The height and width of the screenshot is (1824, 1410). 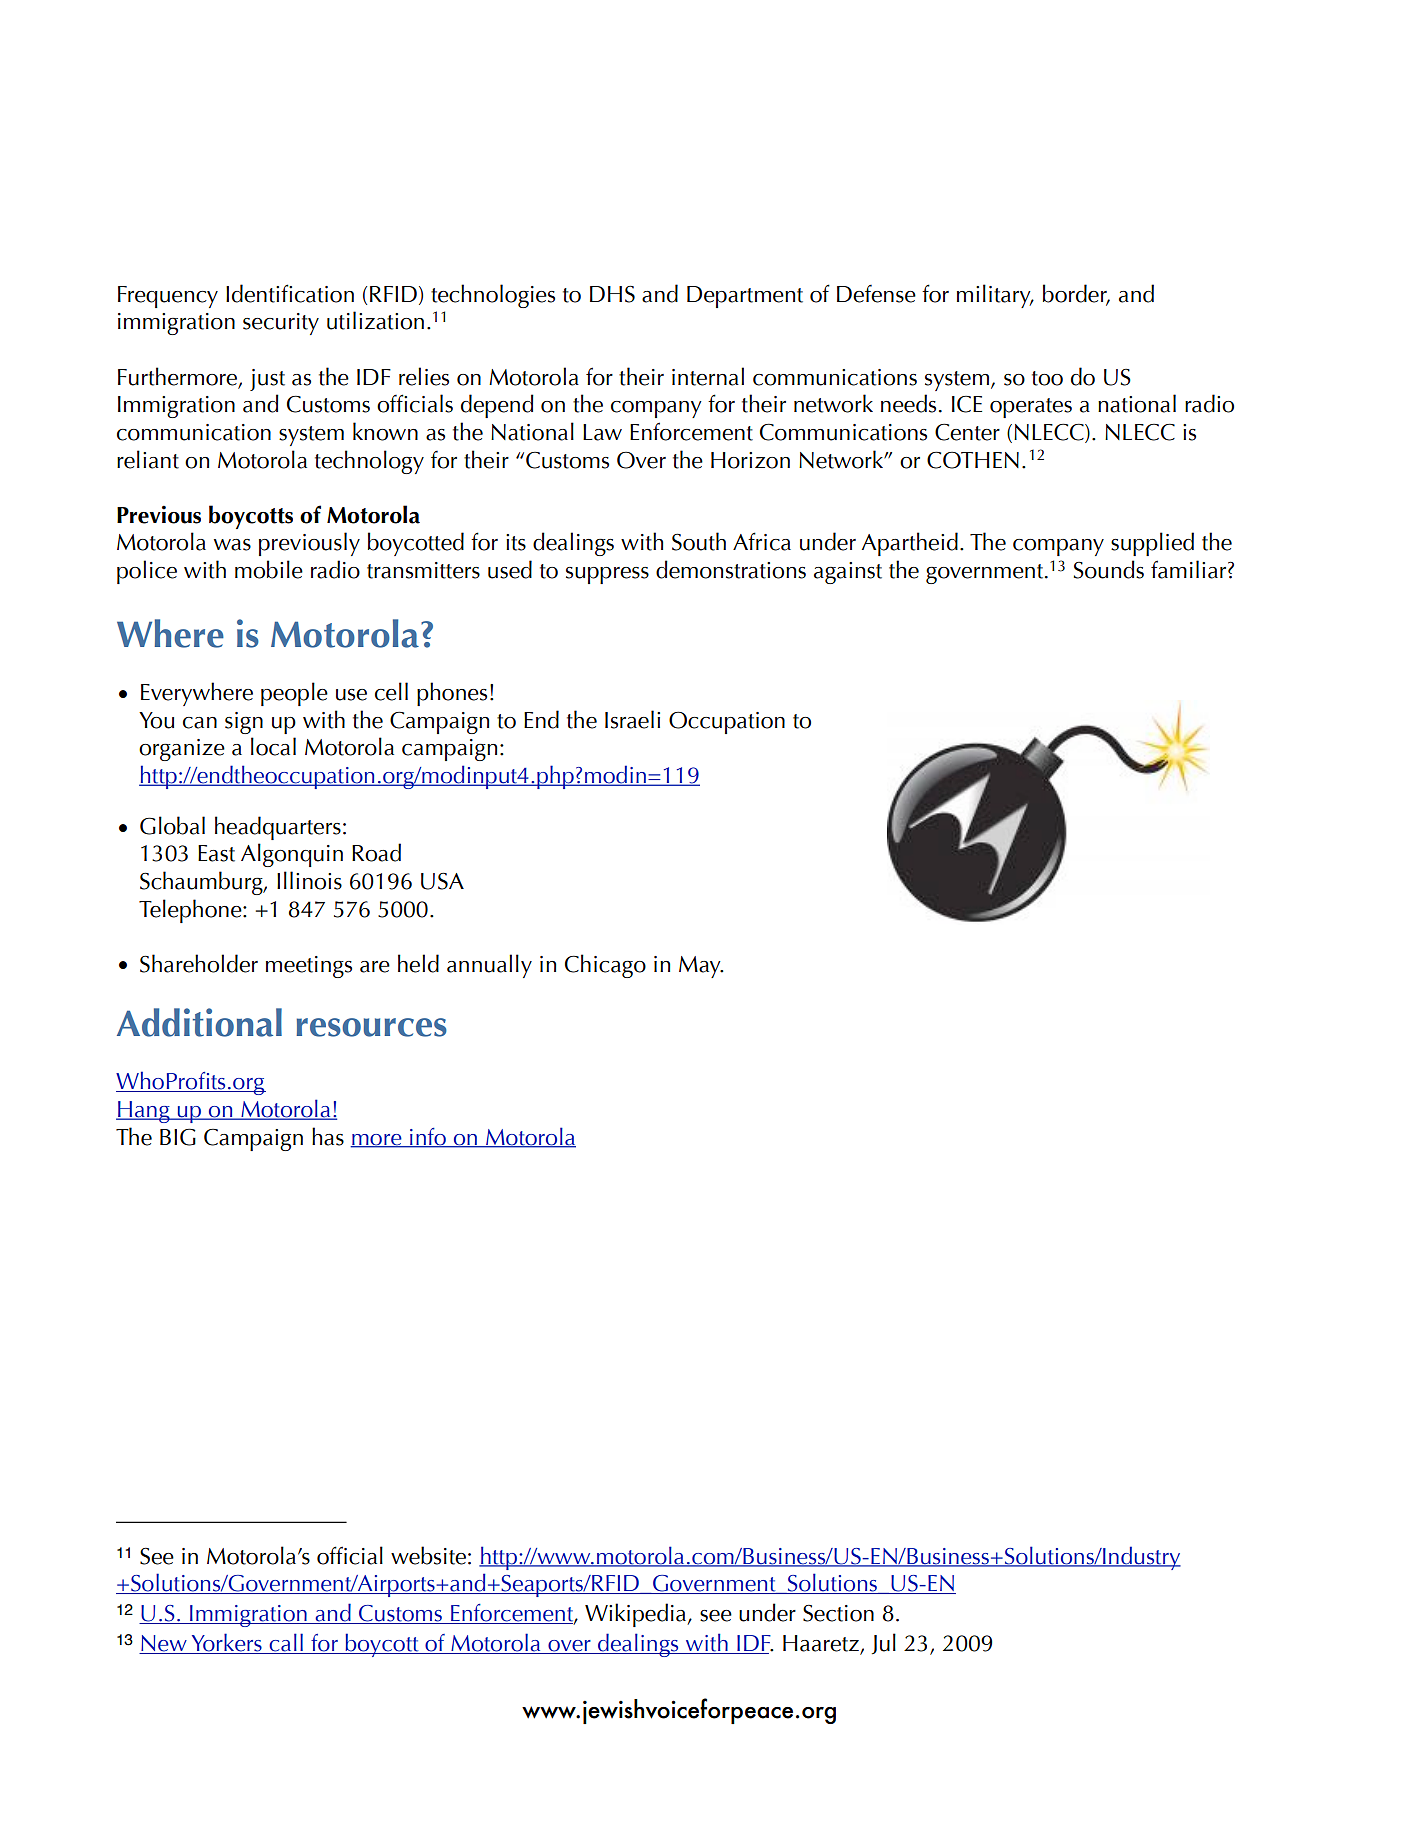 What do you see at coordinates (286, 1643) in the screenshot?
I see `call` at bounding box center [286, 1643].
